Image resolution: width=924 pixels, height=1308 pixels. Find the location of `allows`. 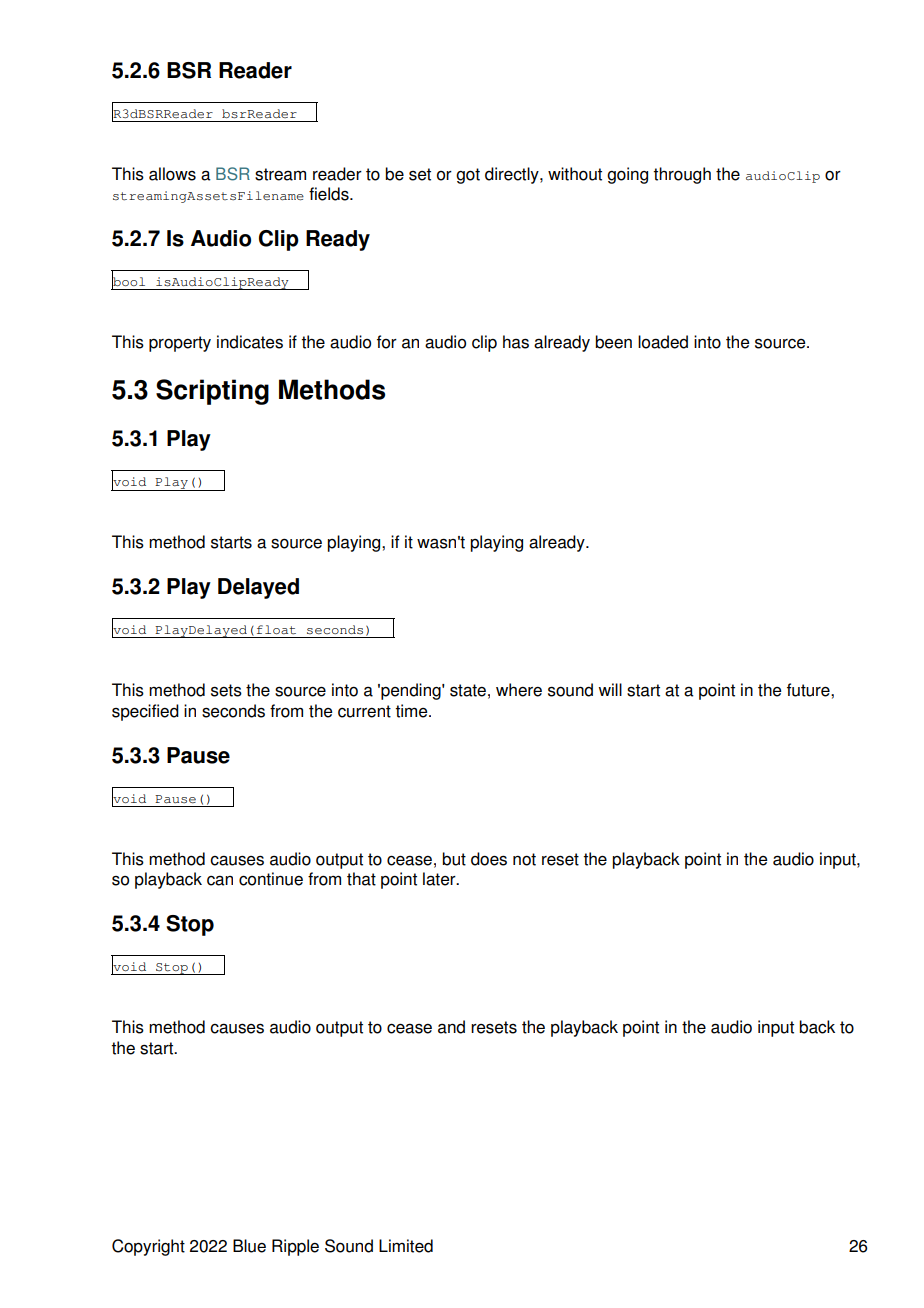

allows is located at coordinates (172, 174).
